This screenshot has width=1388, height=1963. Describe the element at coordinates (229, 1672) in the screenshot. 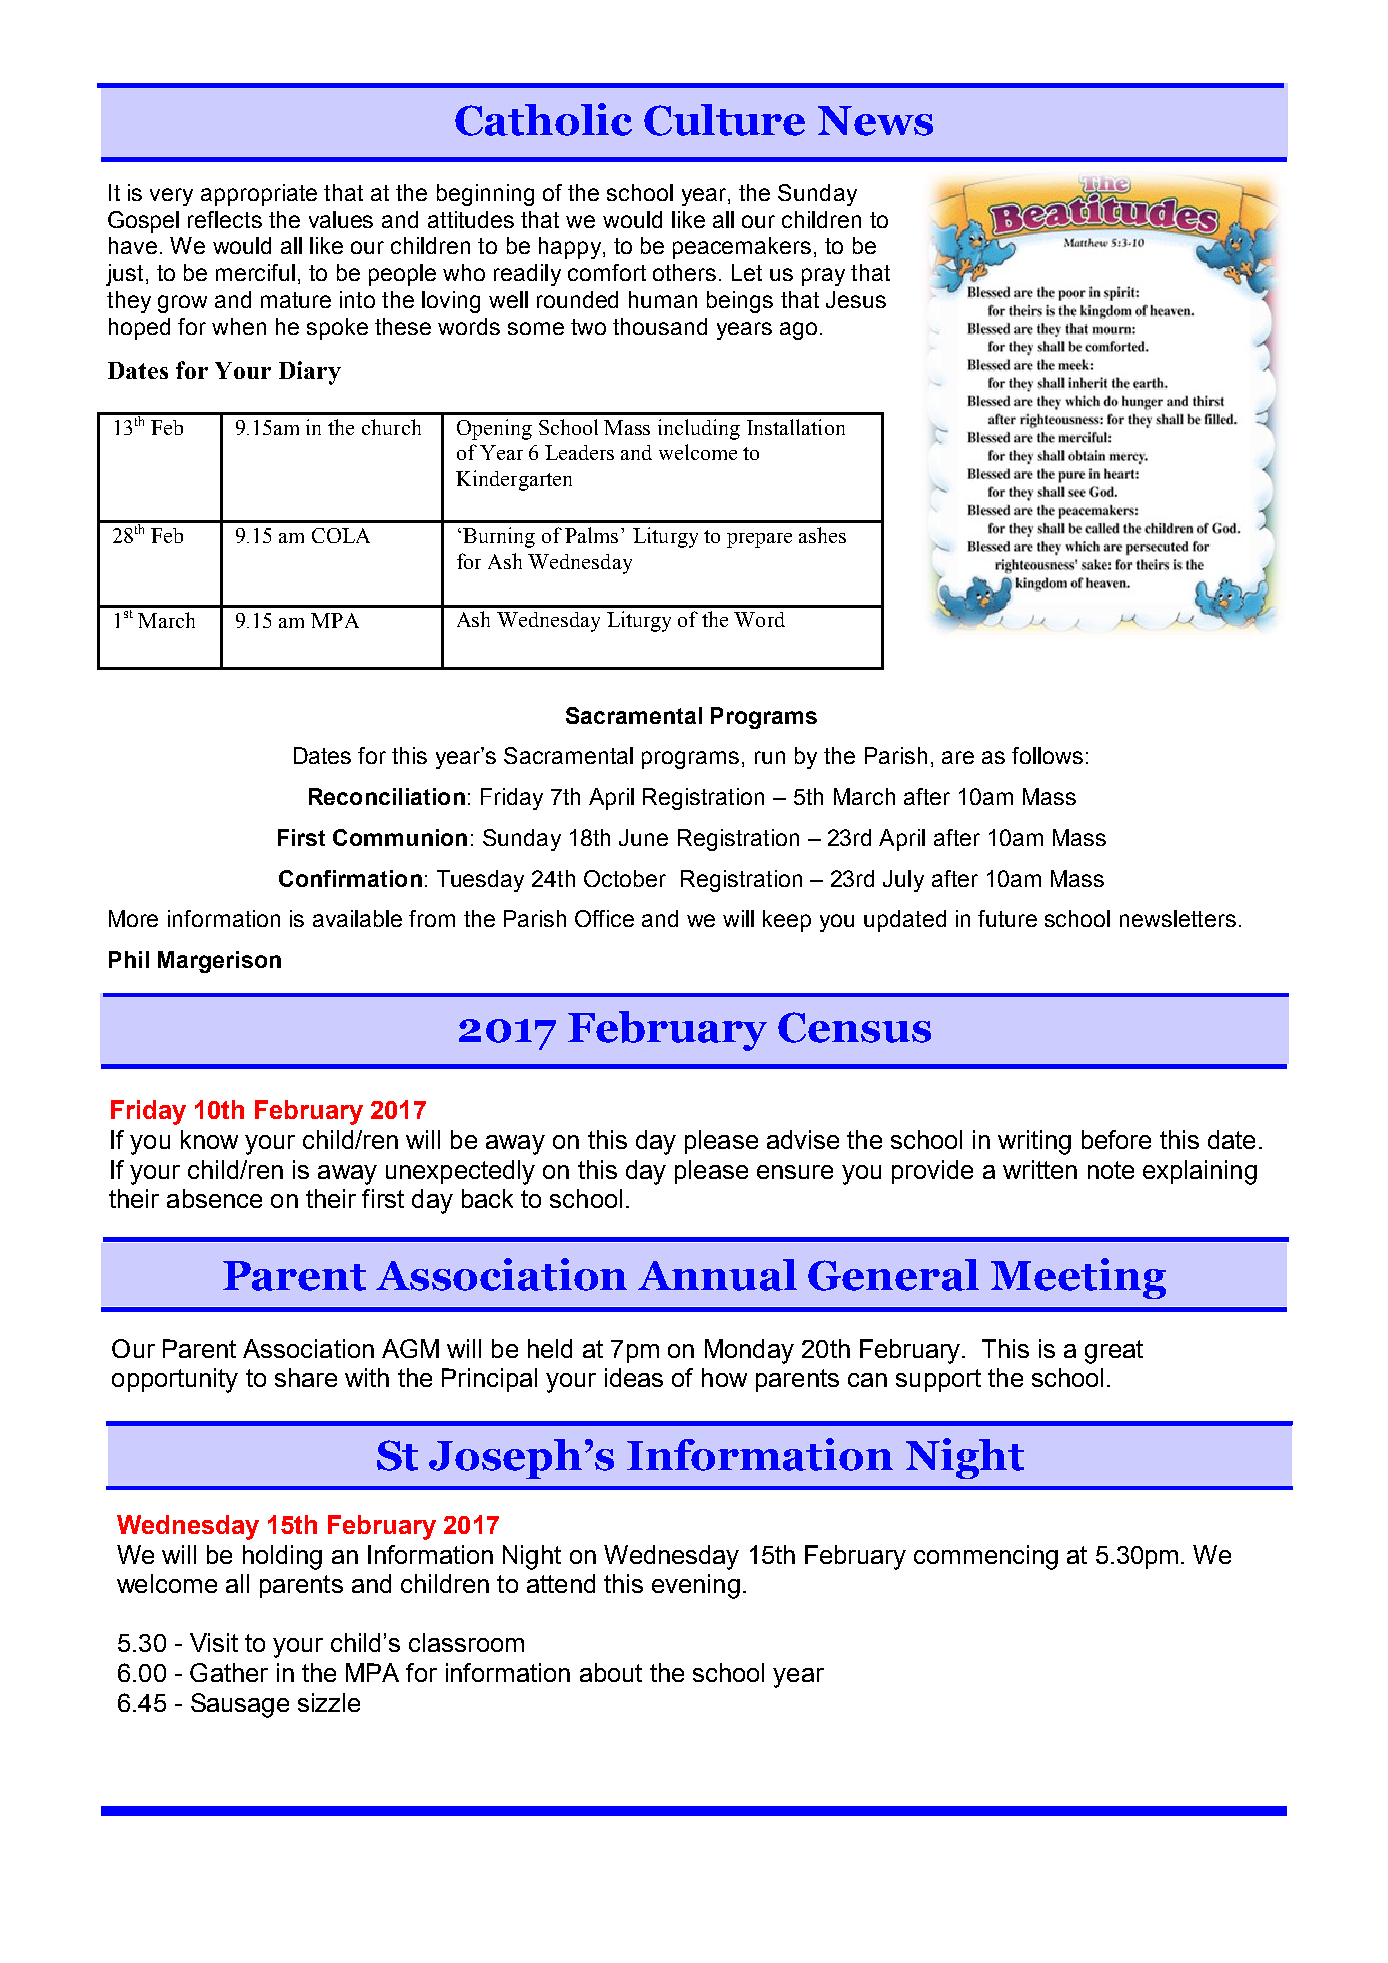

I see `Gather` at that location.
